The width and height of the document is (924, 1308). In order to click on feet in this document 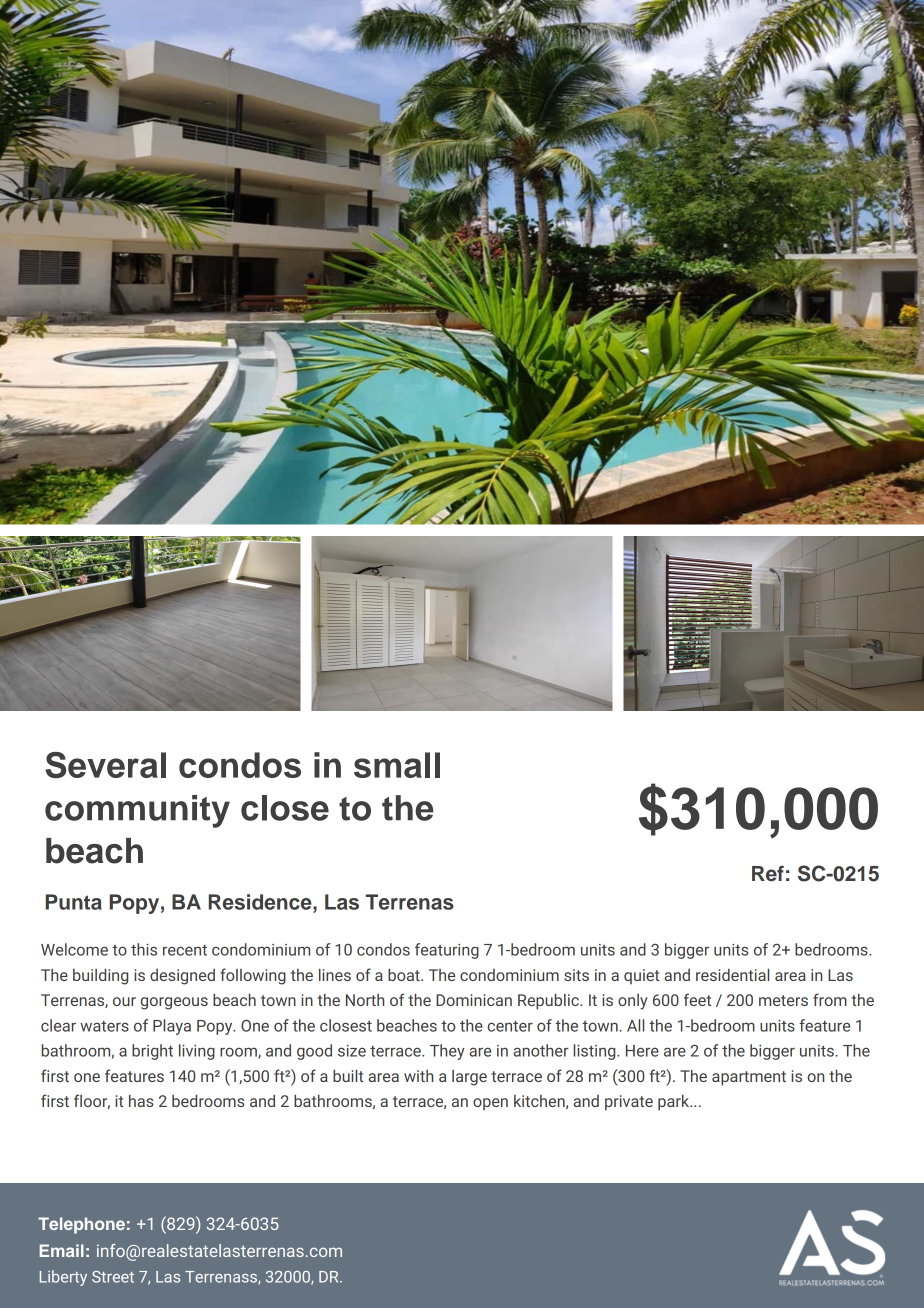, I will do `click(697, 999)`.
